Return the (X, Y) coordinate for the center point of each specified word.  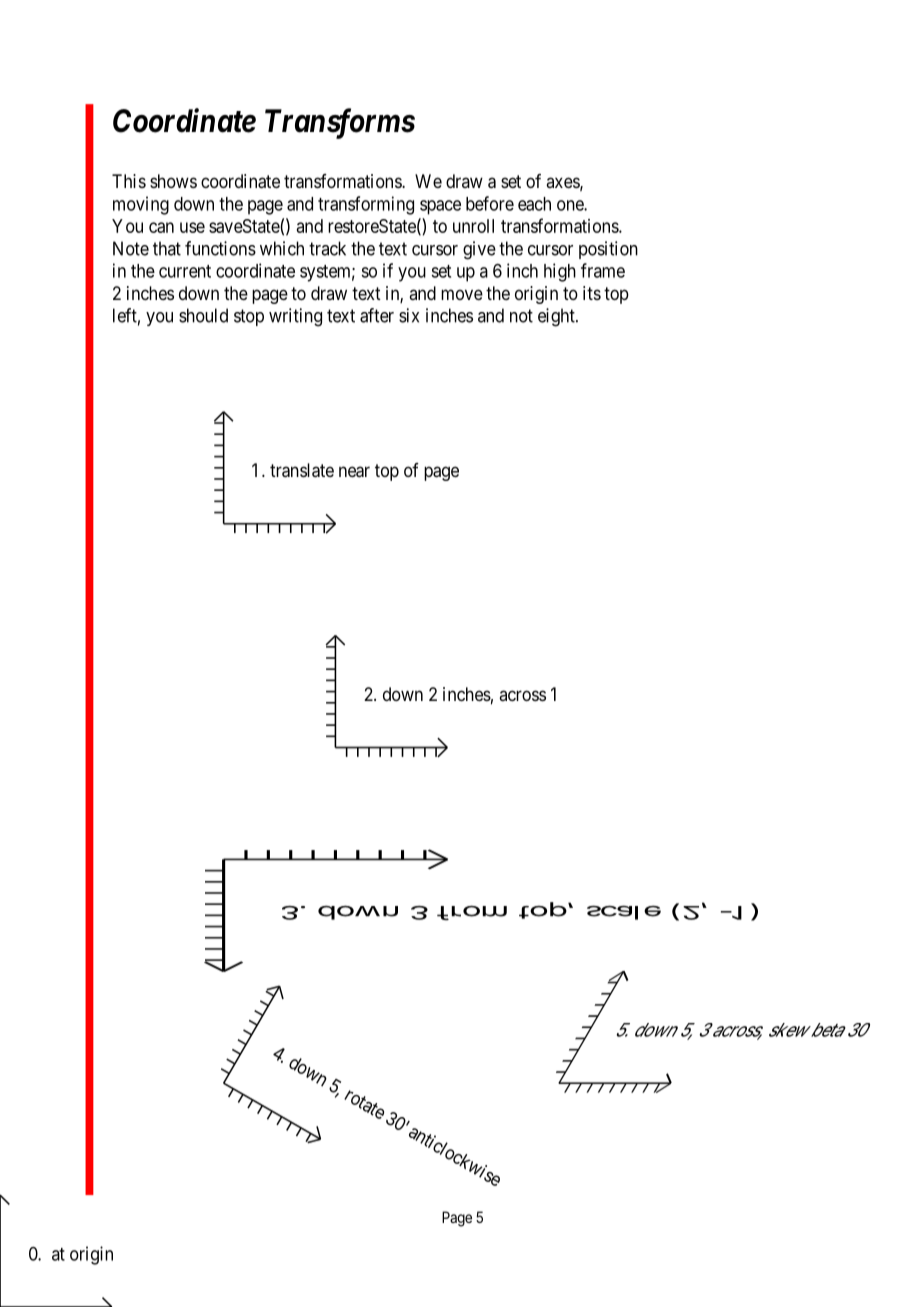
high (560, 272)
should (203, 315)
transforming (366, 205)
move (462, 294)
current (185, 271)
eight (557, 317)
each (534, 204)
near (354, 472)
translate (302, 470)
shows (173, 181)
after (377, 315)
